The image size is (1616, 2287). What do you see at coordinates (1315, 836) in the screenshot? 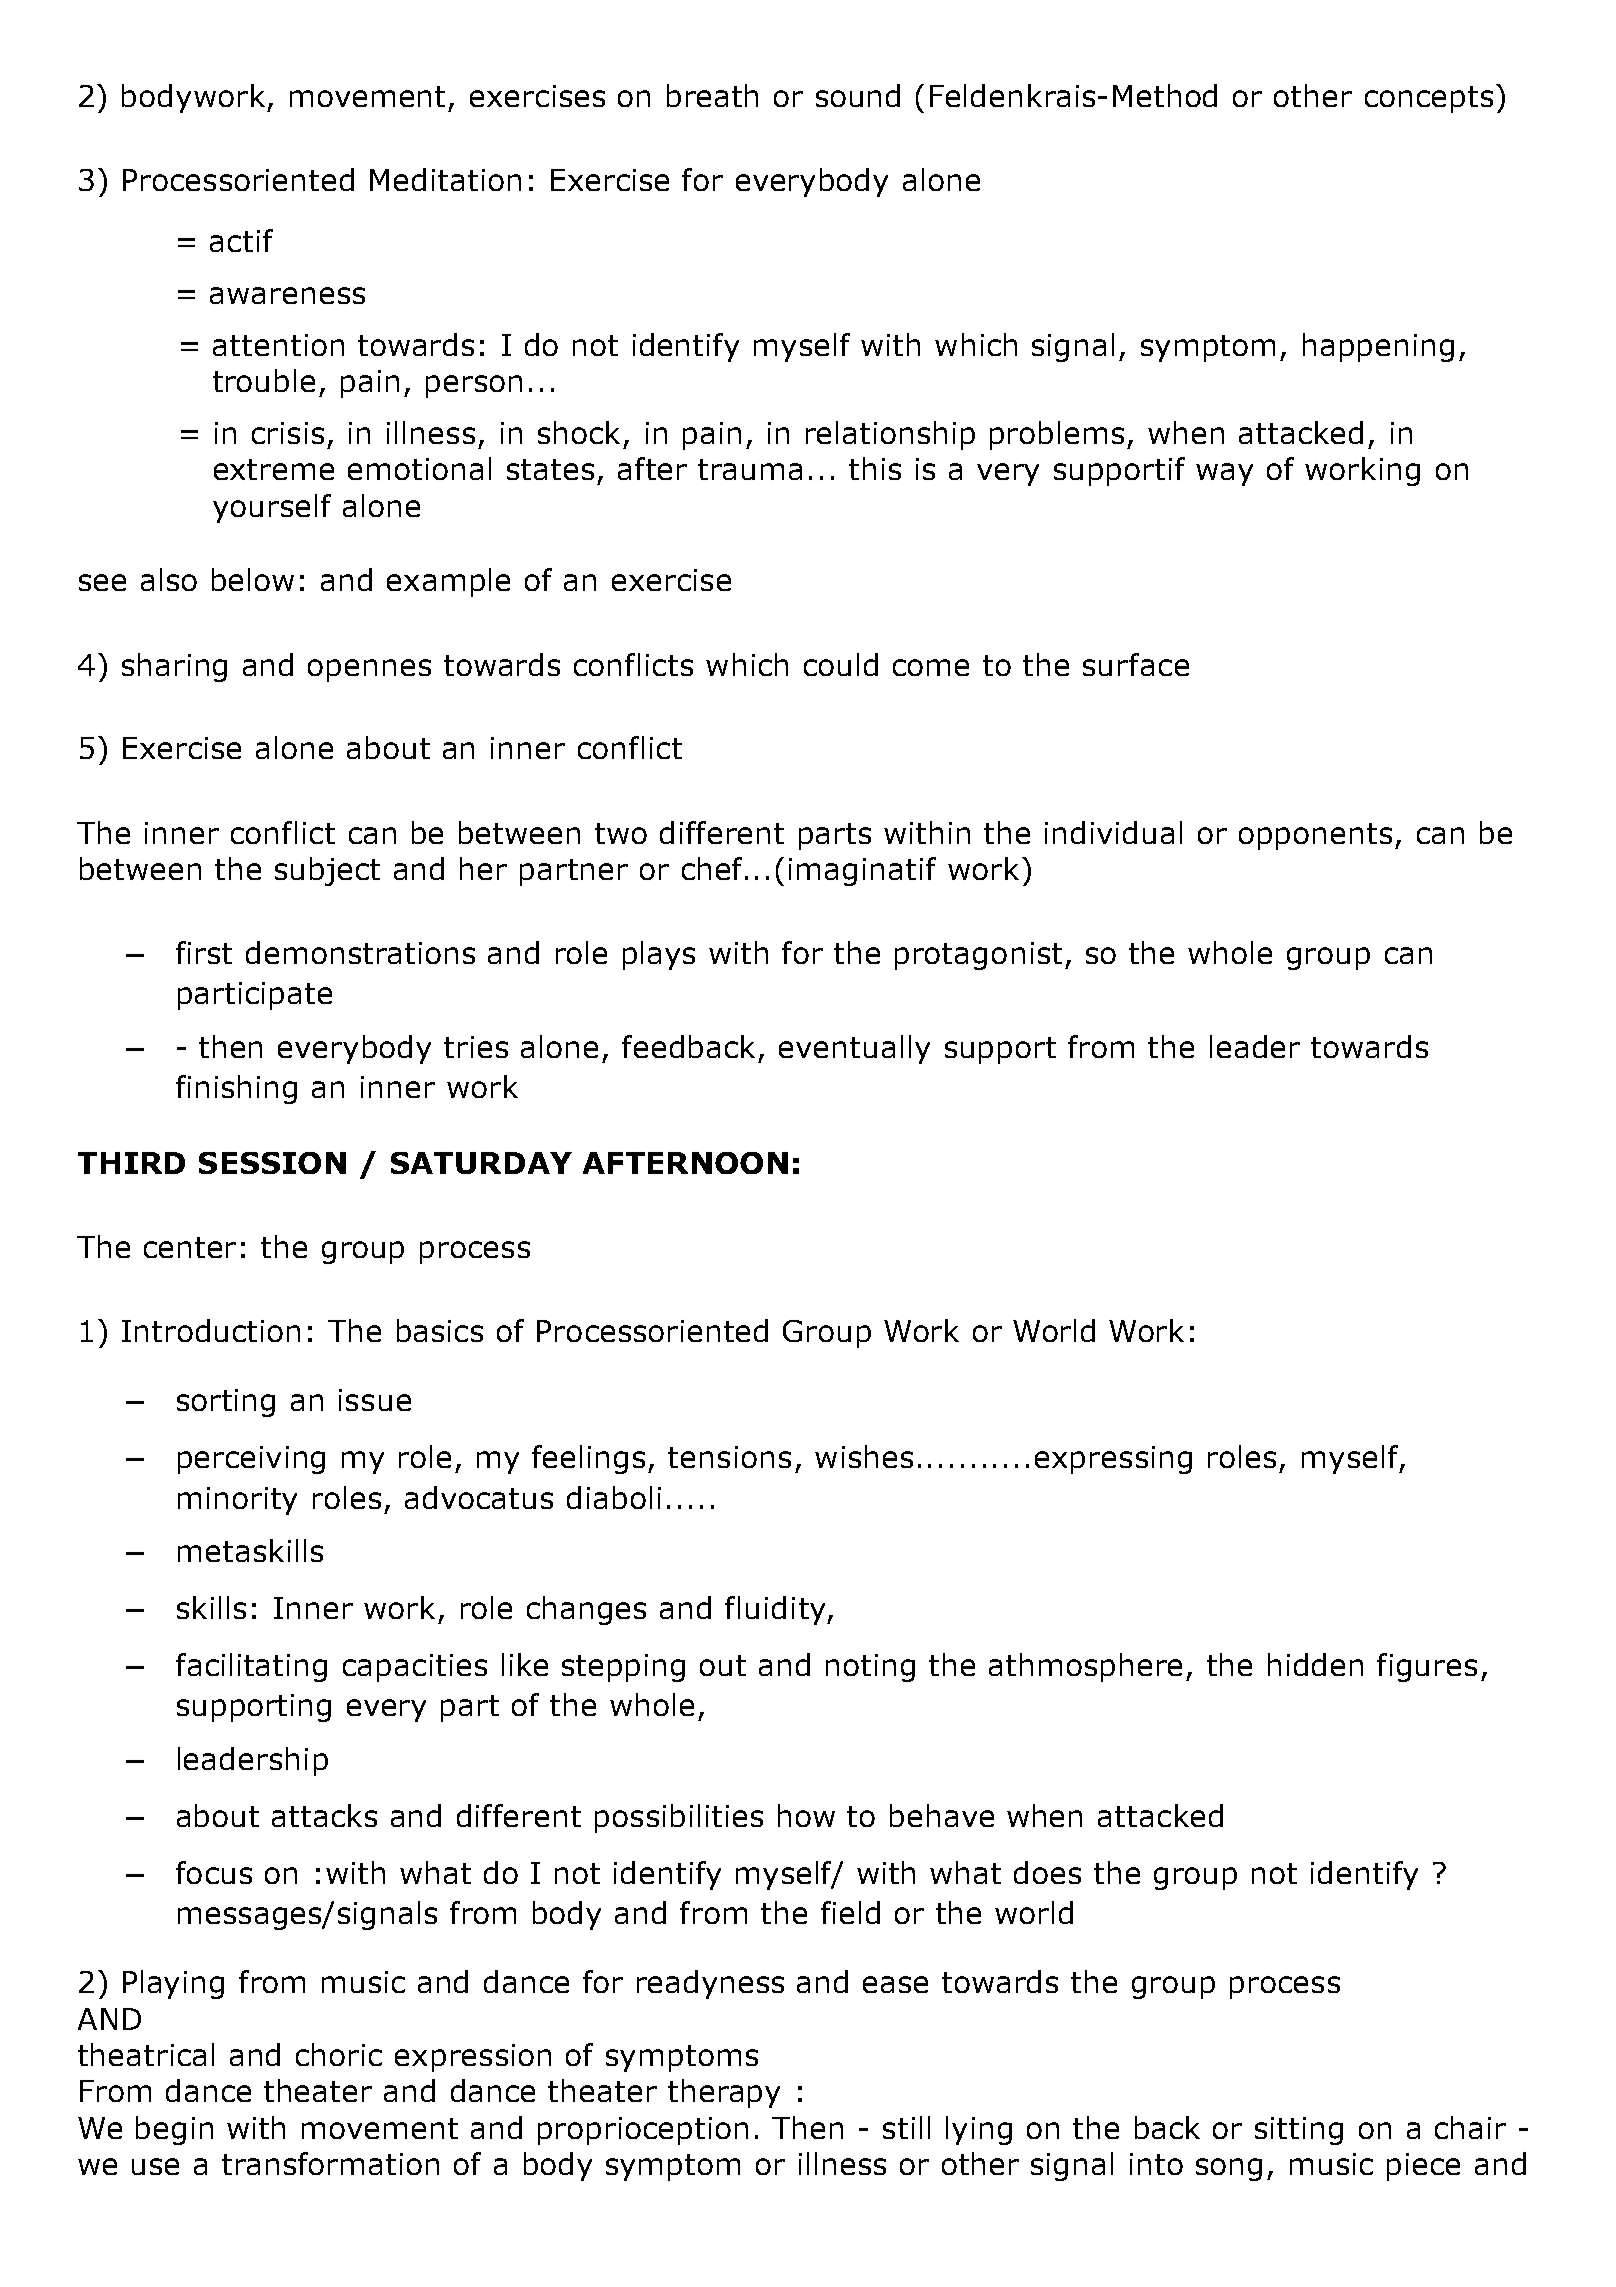
I see `opponents` at bounding box center [1315, 836].
